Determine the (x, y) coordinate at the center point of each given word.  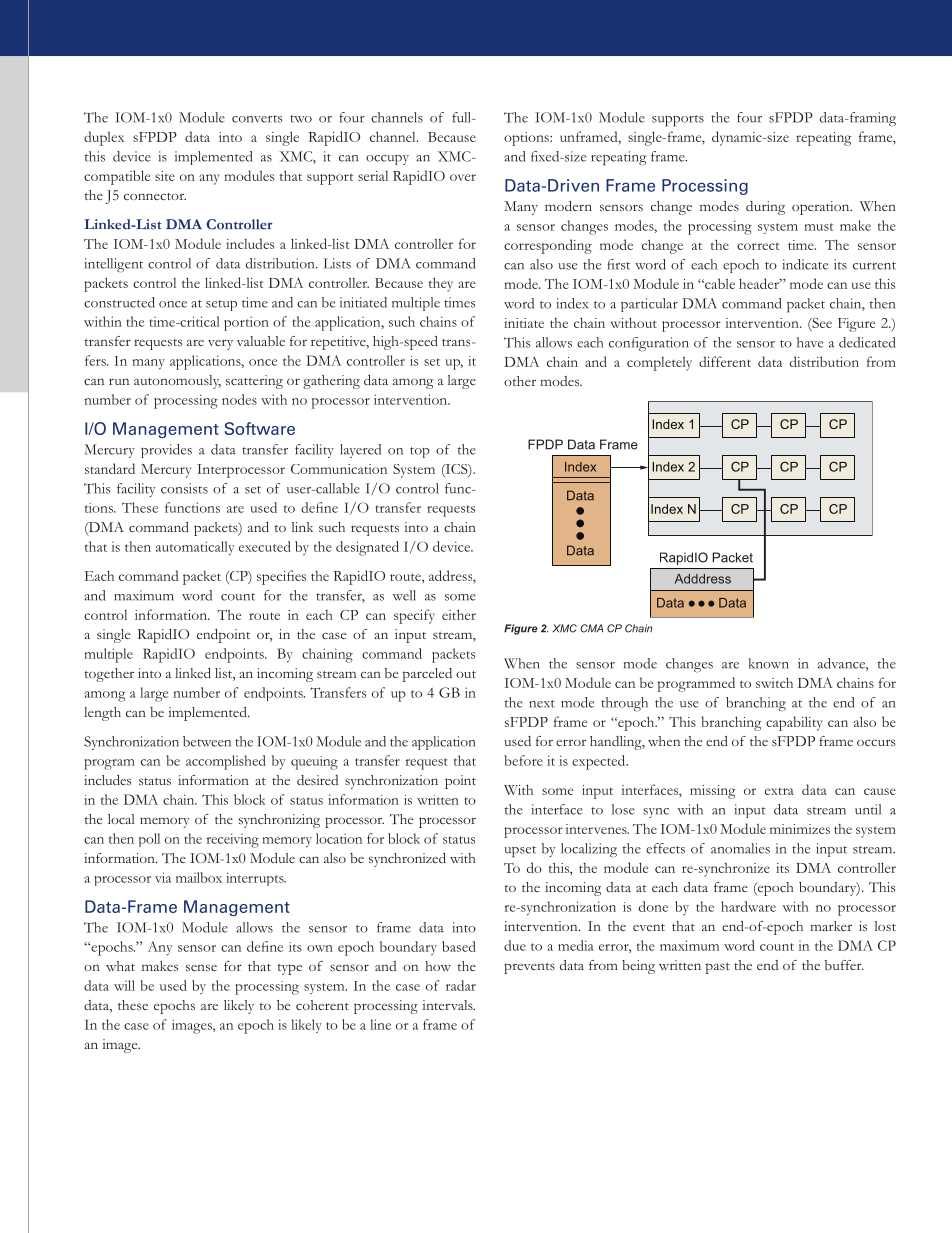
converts (257, 119)
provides (166, 451)
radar (461, 985)
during (765, 208)
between (207, 741)
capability (794, 723)
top (420, 452)
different (725, 361)
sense (201, 967)
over (463, 177)
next (542, 704)
